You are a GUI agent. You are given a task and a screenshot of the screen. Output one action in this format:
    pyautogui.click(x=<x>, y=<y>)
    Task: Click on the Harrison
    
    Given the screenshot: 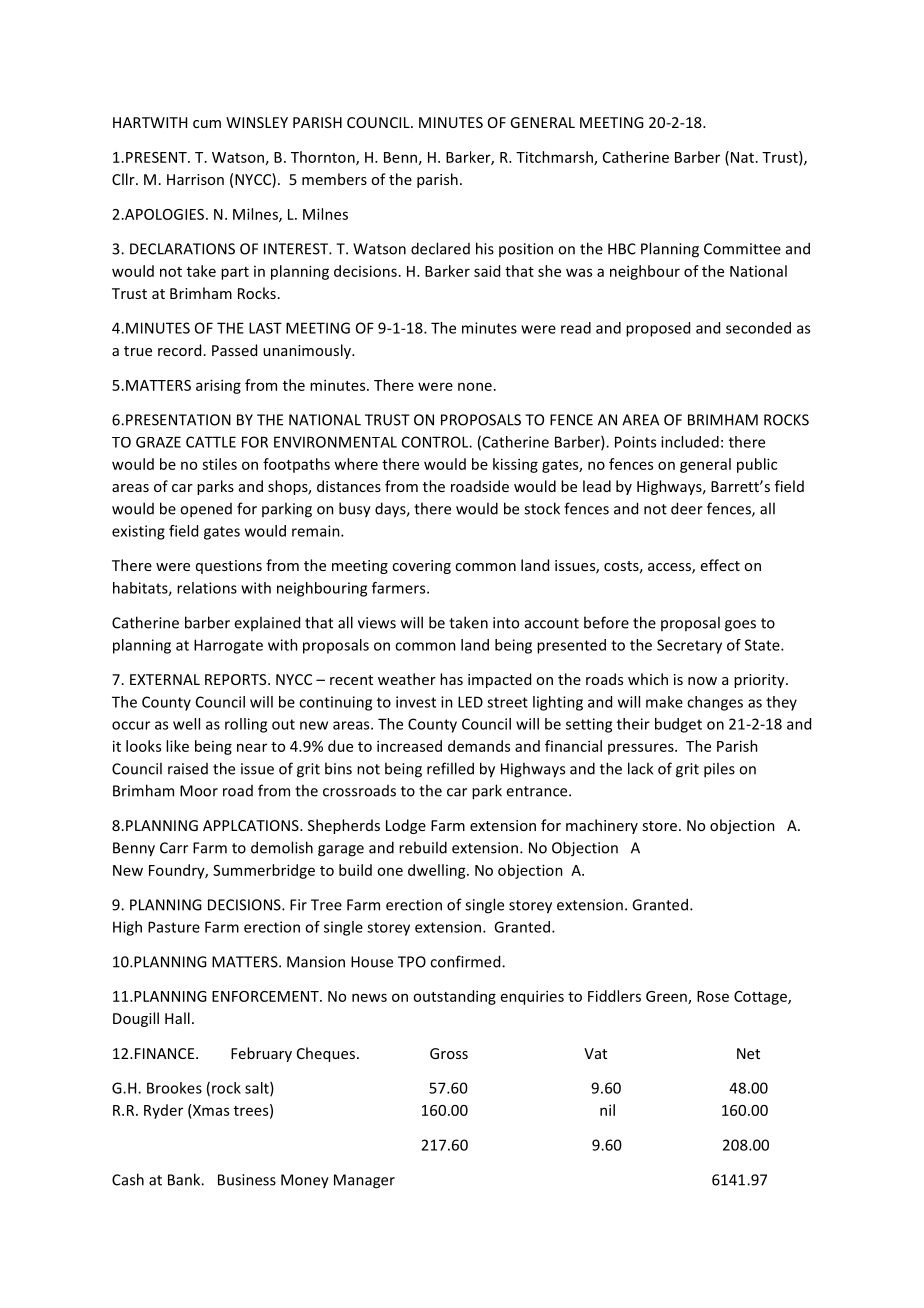 What is the action you would take?
    pyautogui.click(x=195, y=179)
